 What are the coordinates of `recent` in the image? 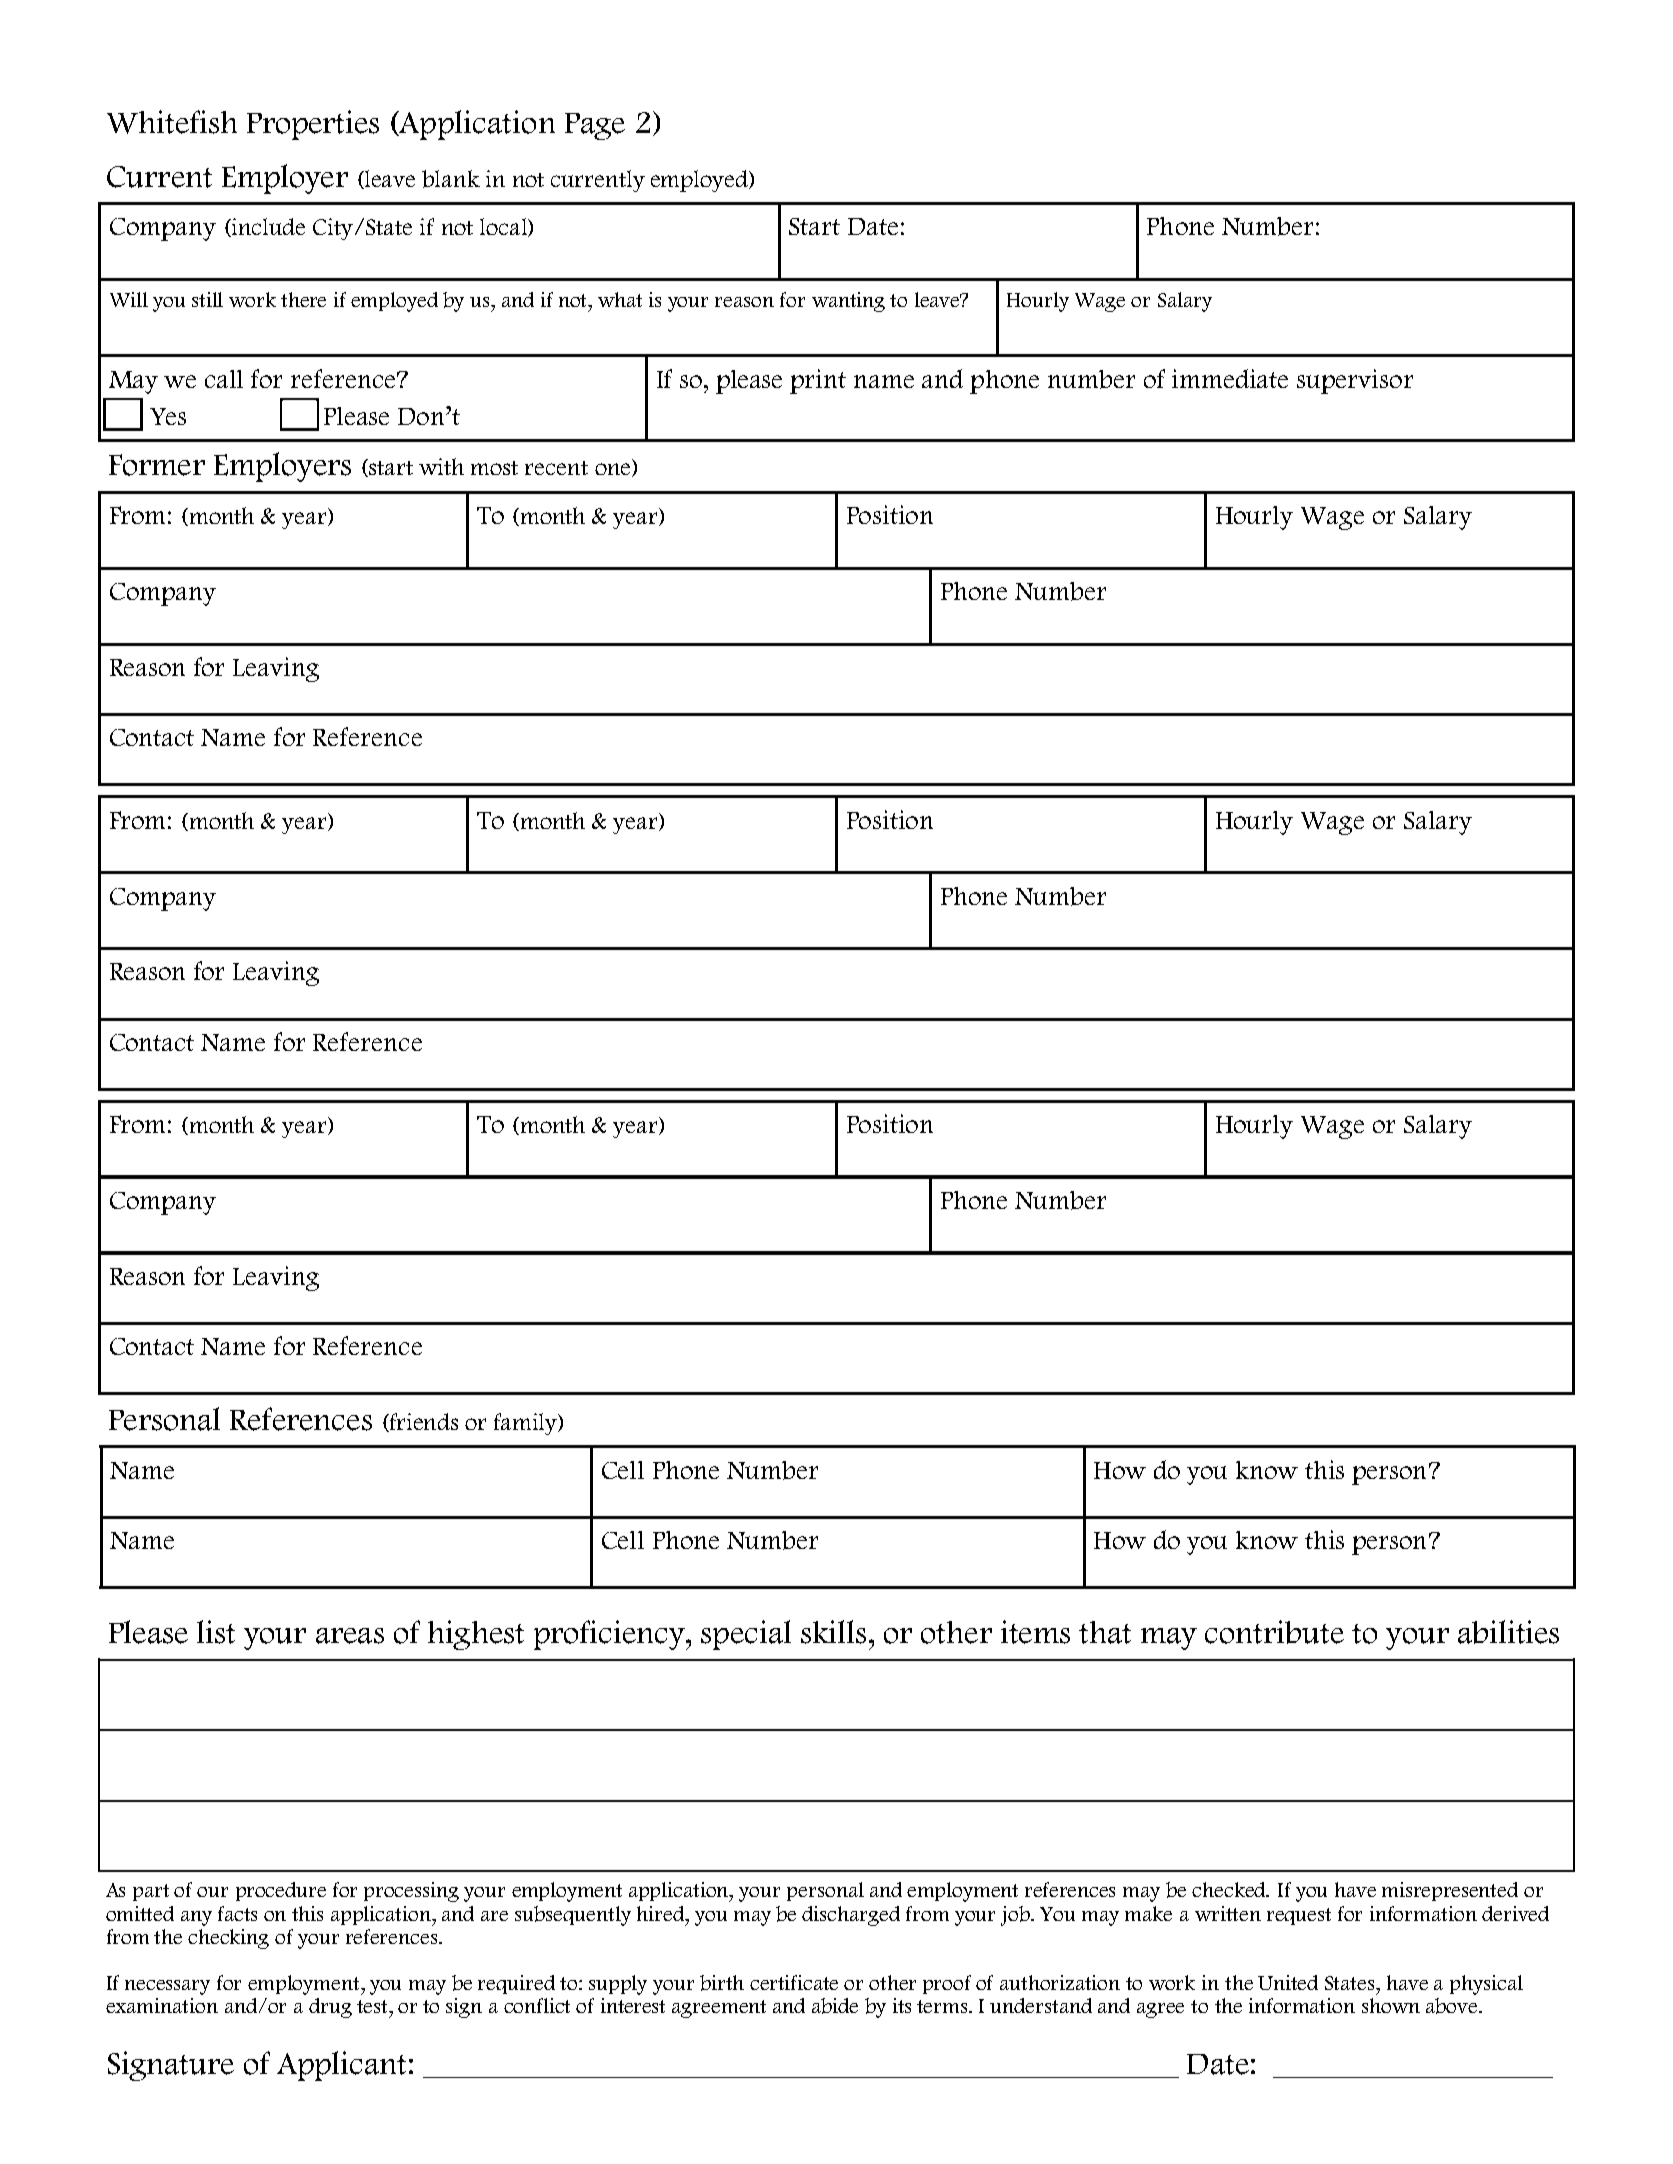 It's located at (556, 468).
